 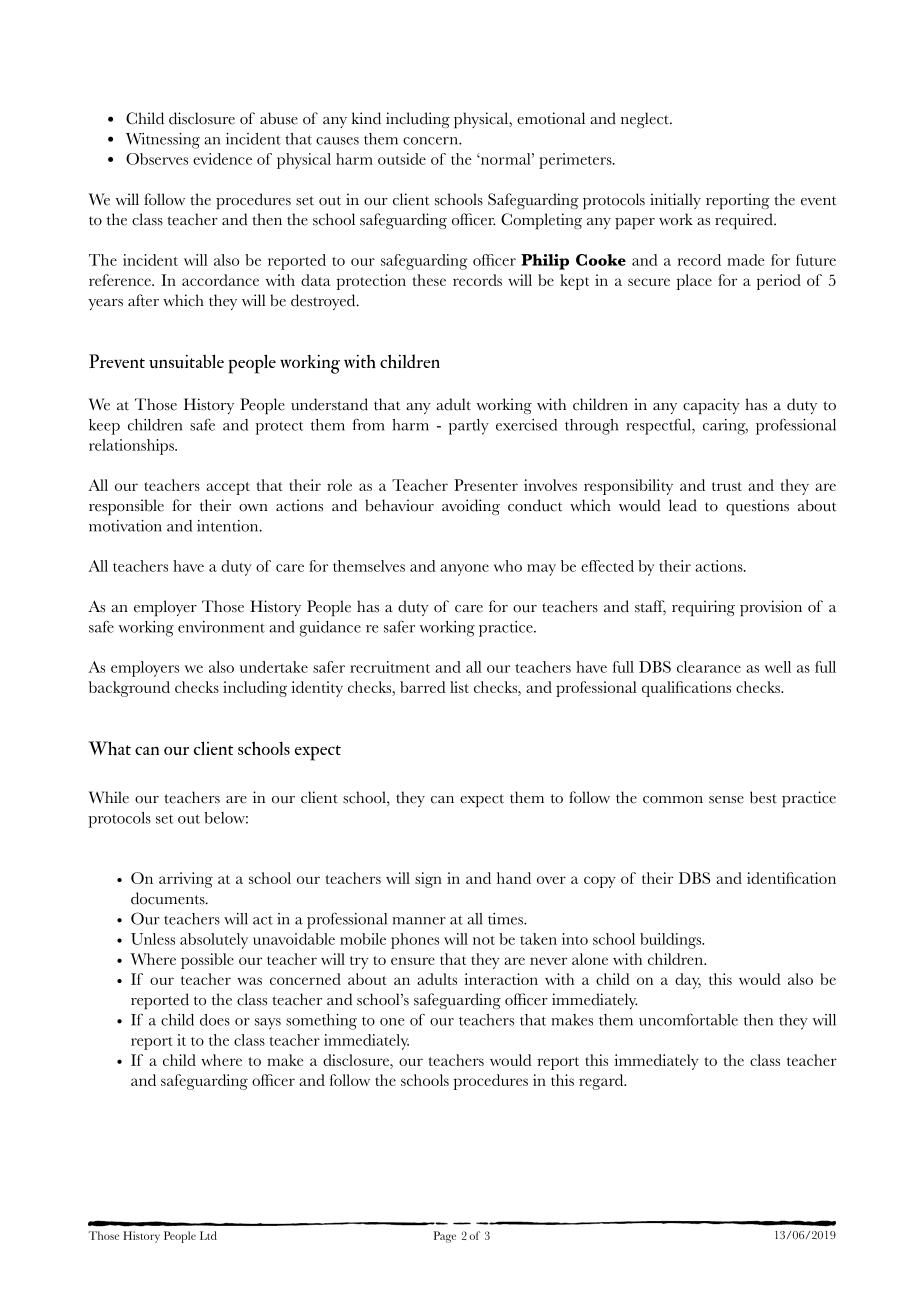 What do you see at coordinates (208, 1235) in the screenshot?
I see `Ltd` at bounding box center [208, 1235].
